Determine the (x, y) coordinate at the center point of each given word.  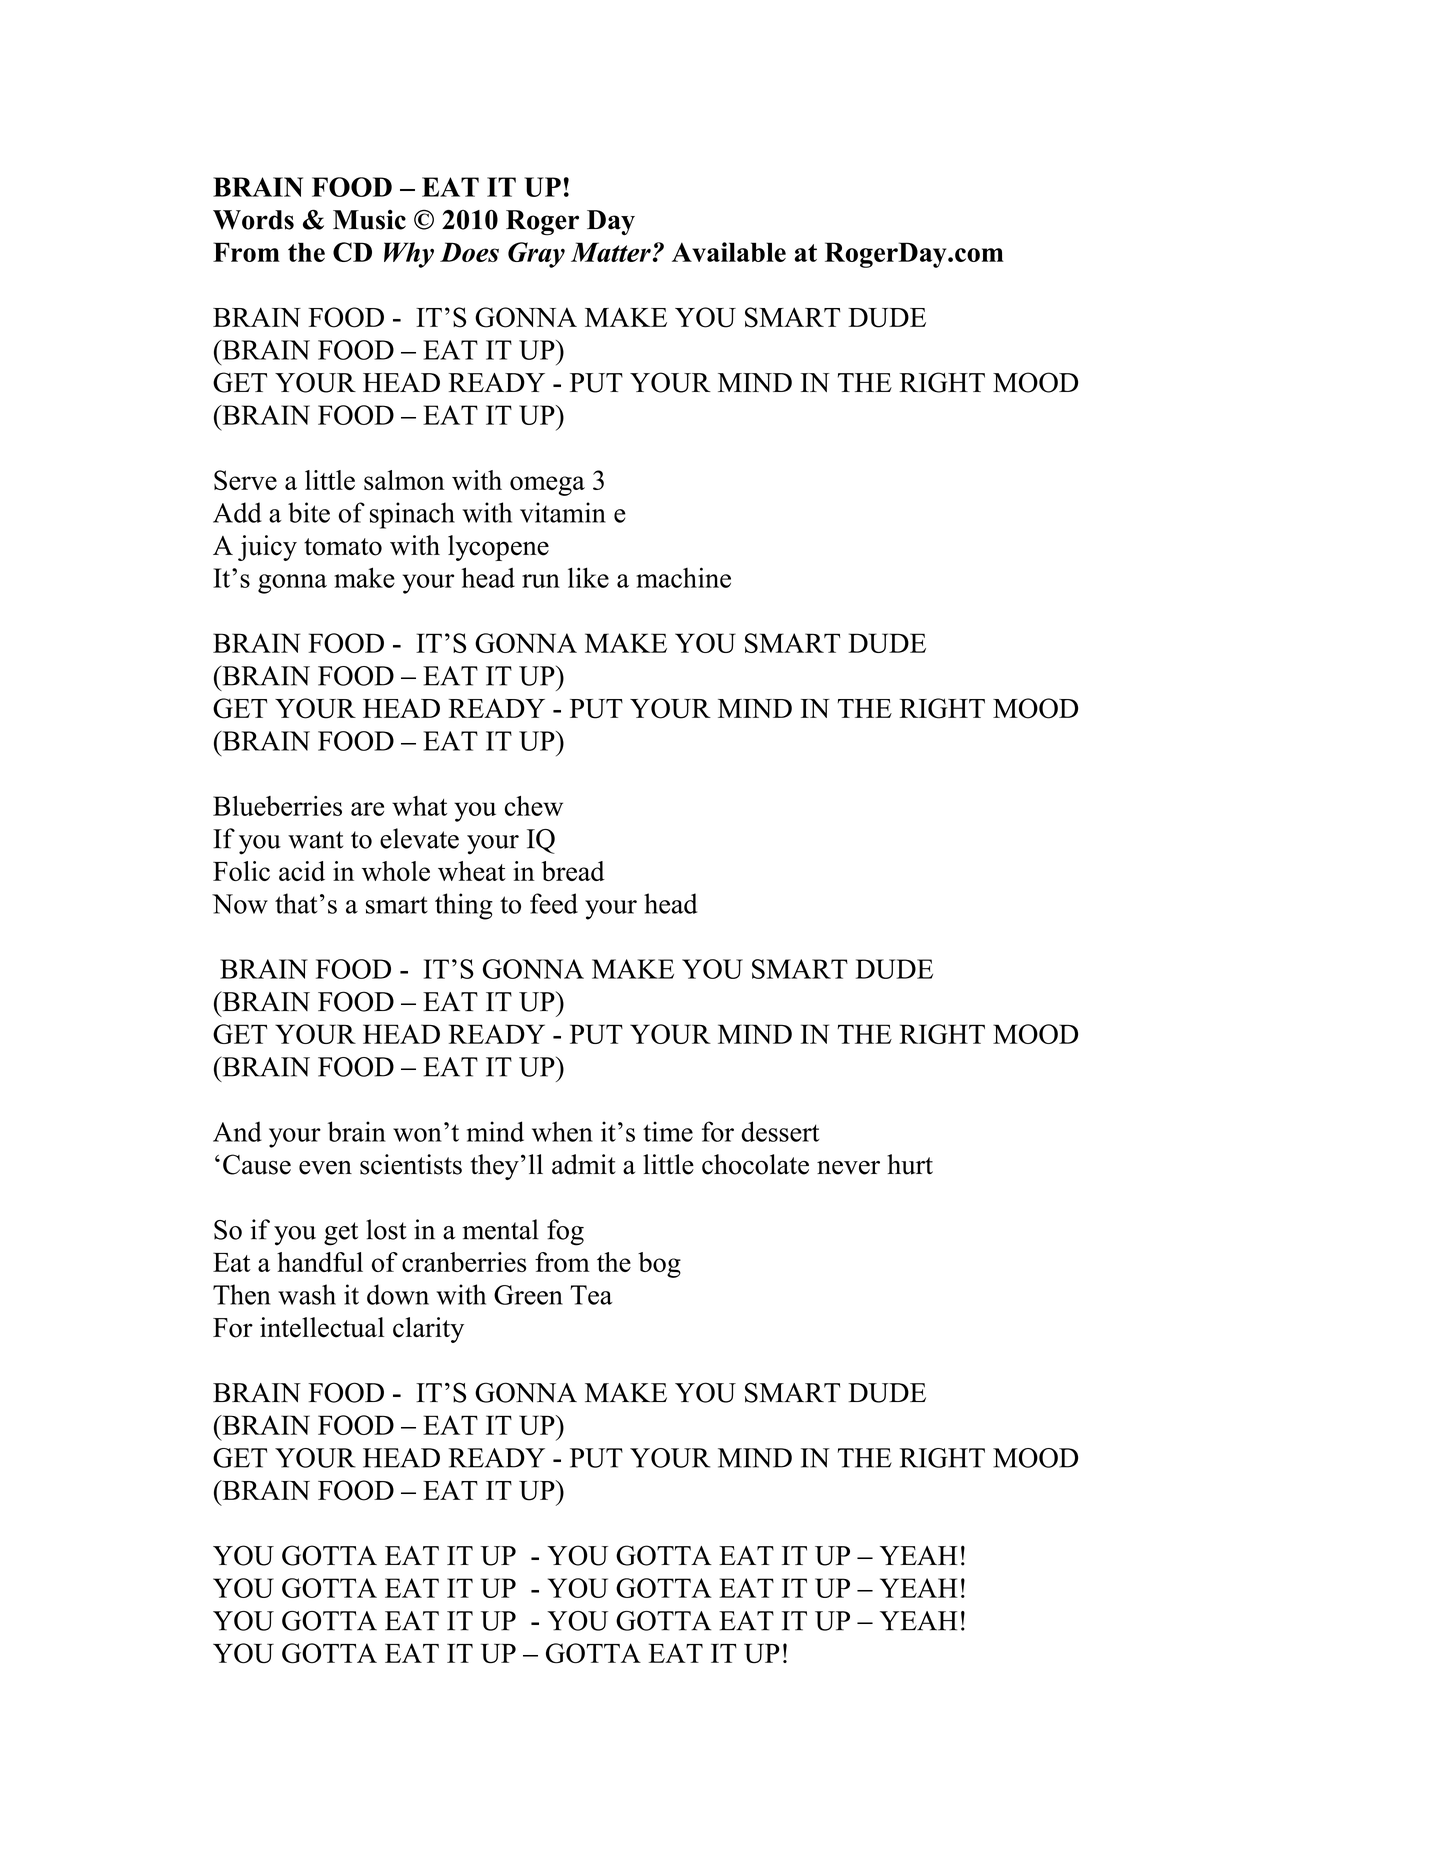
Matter (611, 252)
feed (554, 903)
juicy (267, 548)
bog (659, 1265)
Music (369, 220)
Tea (591, 1295)
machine (683, 577)
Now (240, 904)
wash (307, 1294)
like (588, 577)
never (848, 1168)
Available (729, 252)
